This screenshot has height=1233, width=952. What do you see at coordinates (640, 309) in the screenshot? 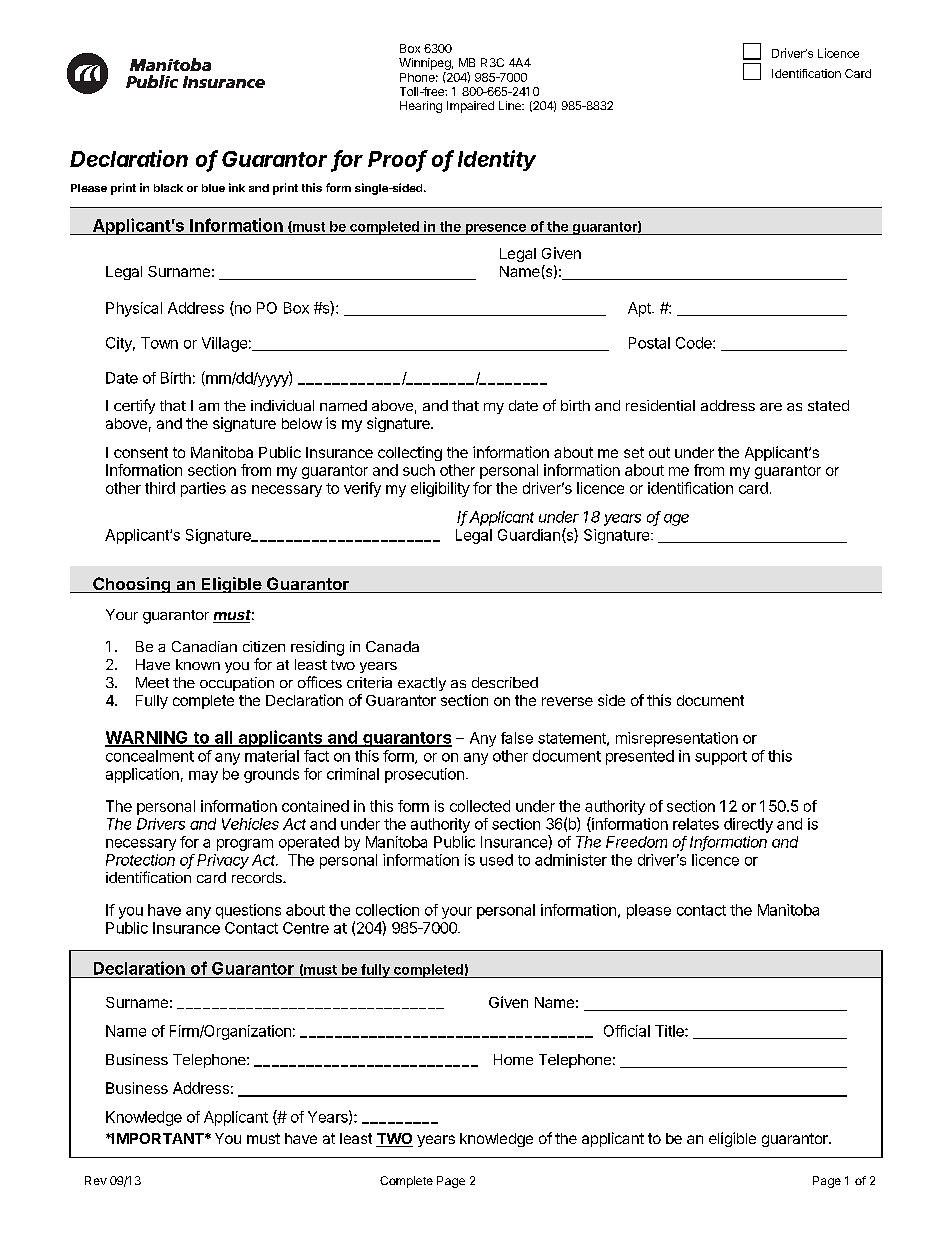
I see `Apt` at bounding box center [640, 309].
